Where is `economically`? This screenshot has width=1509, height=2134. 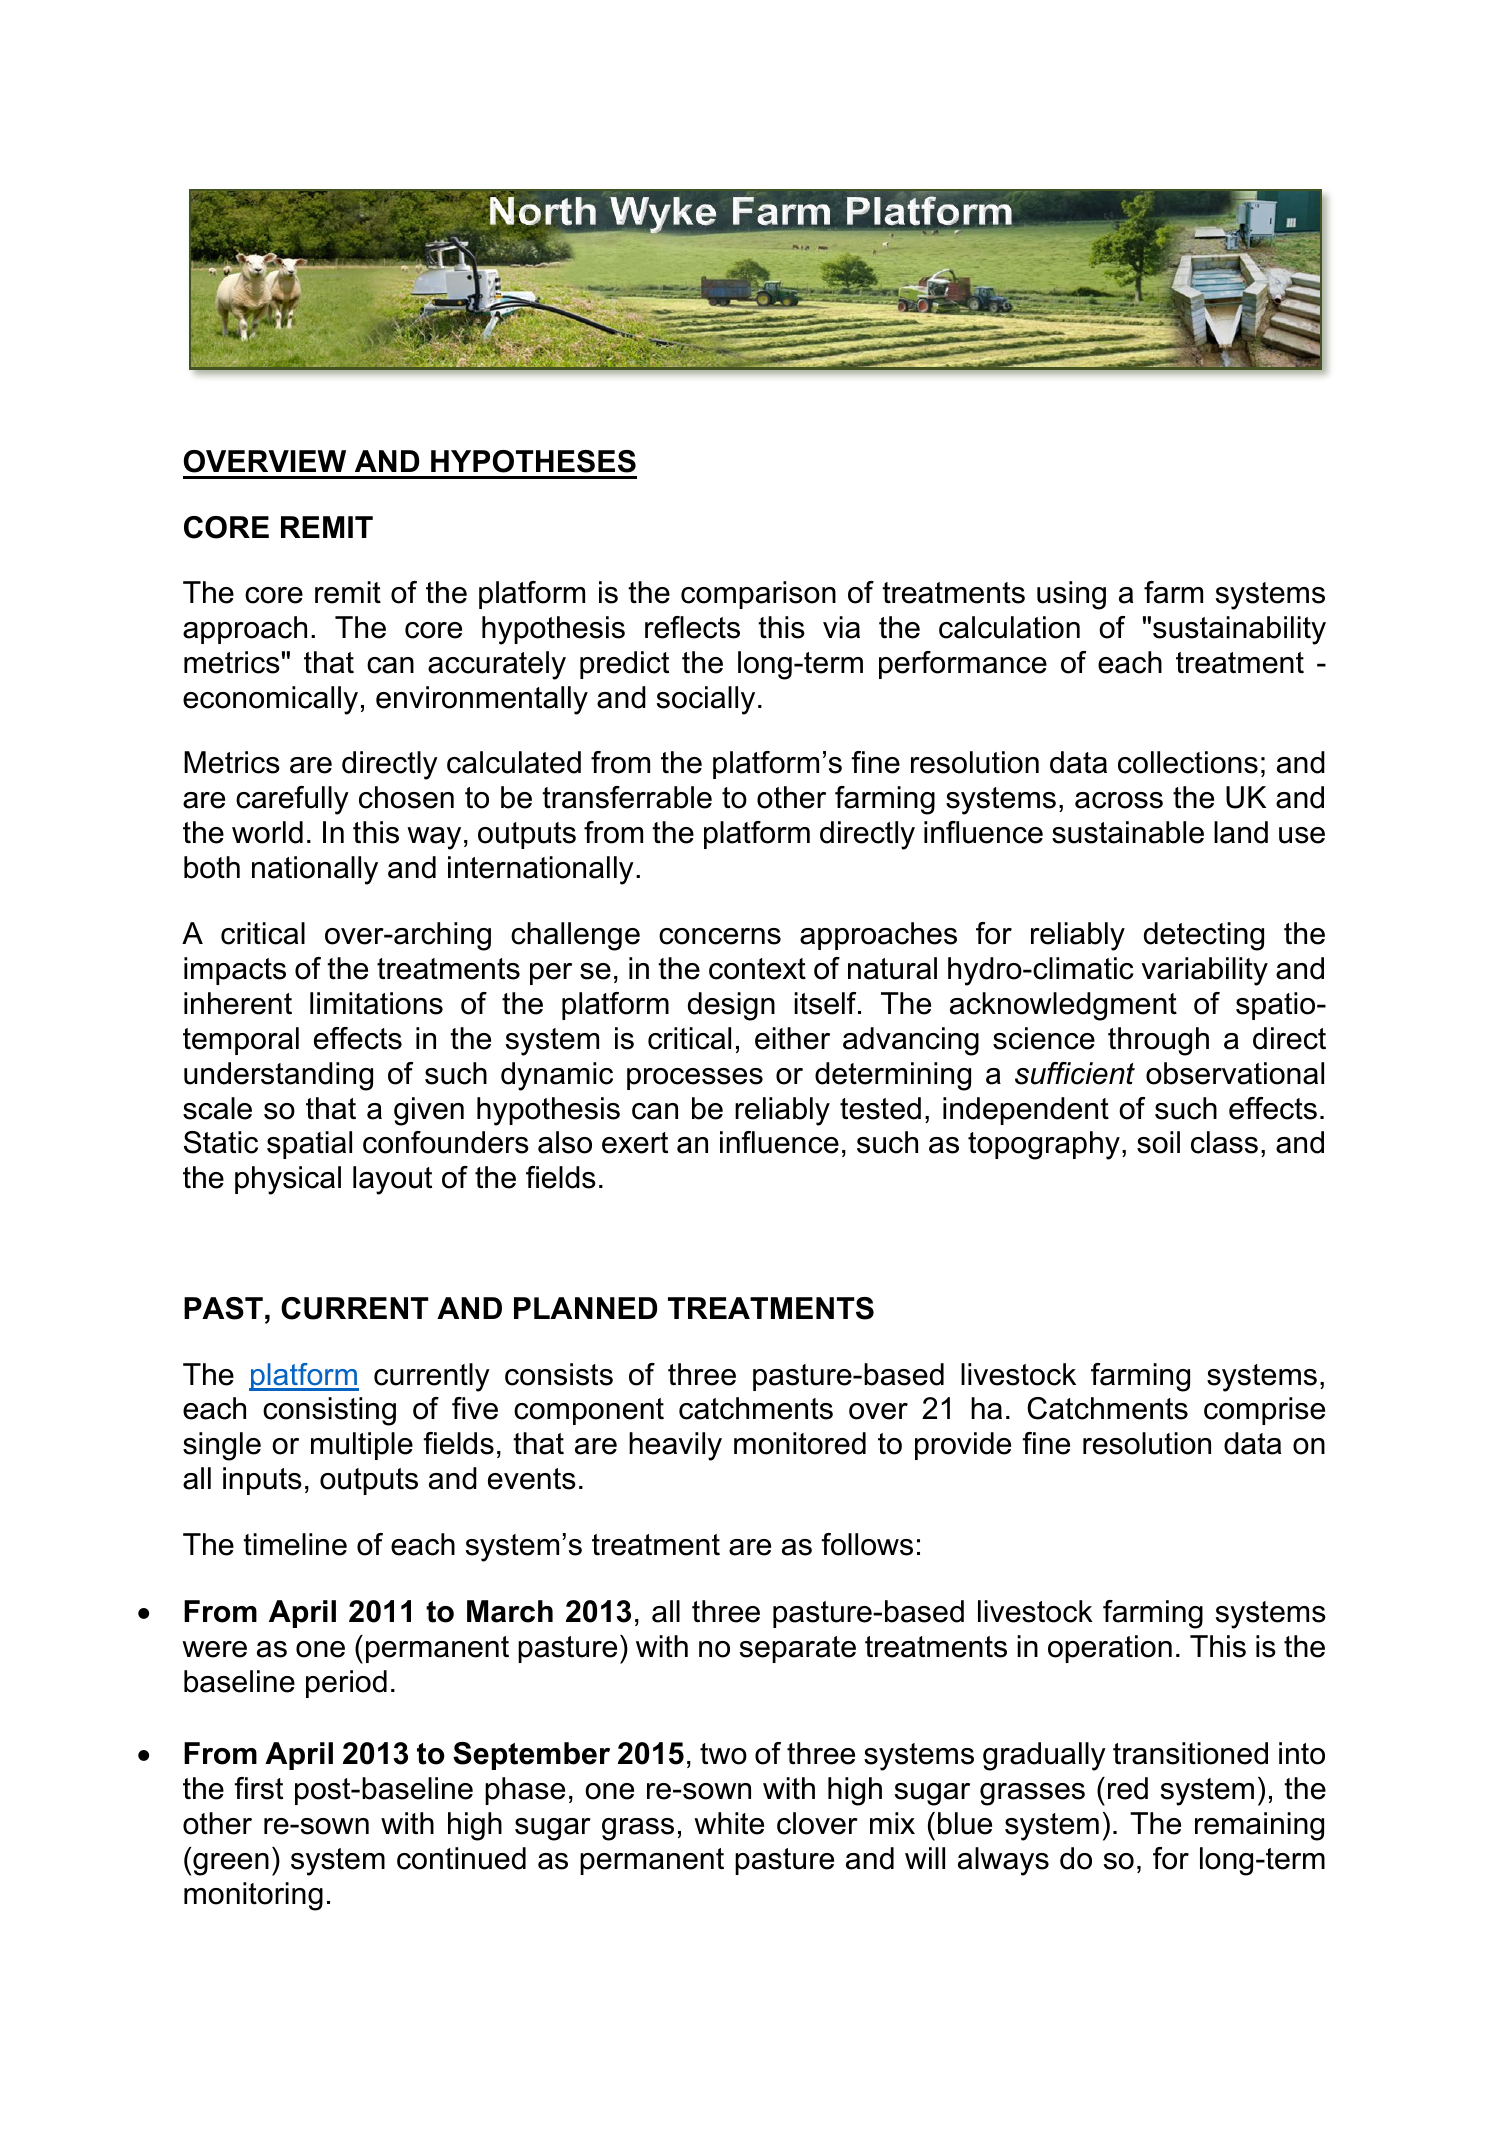 economically is located at coordinates (270, 700).
